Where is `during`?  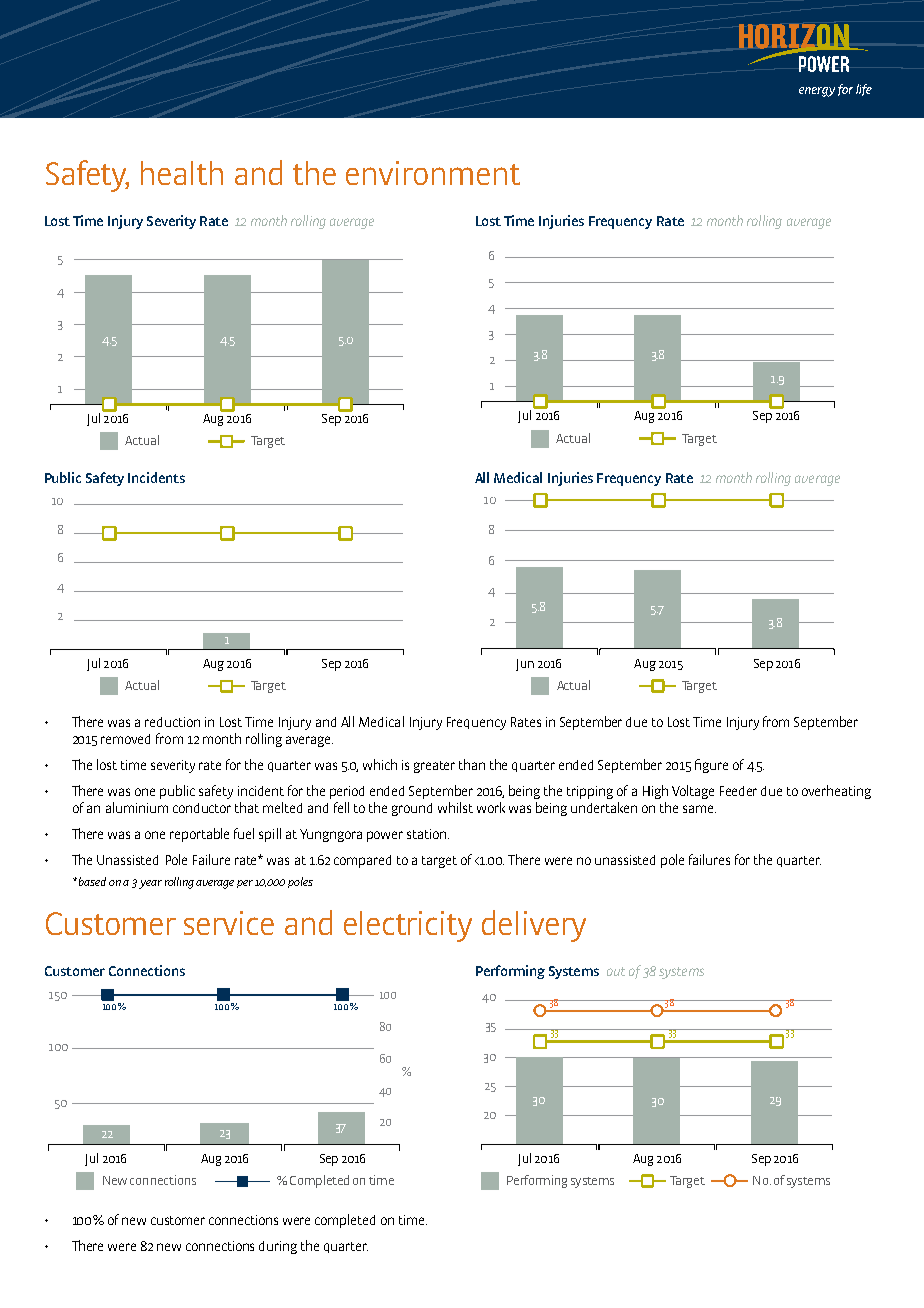
during is located at coordinates (278, 1247).
